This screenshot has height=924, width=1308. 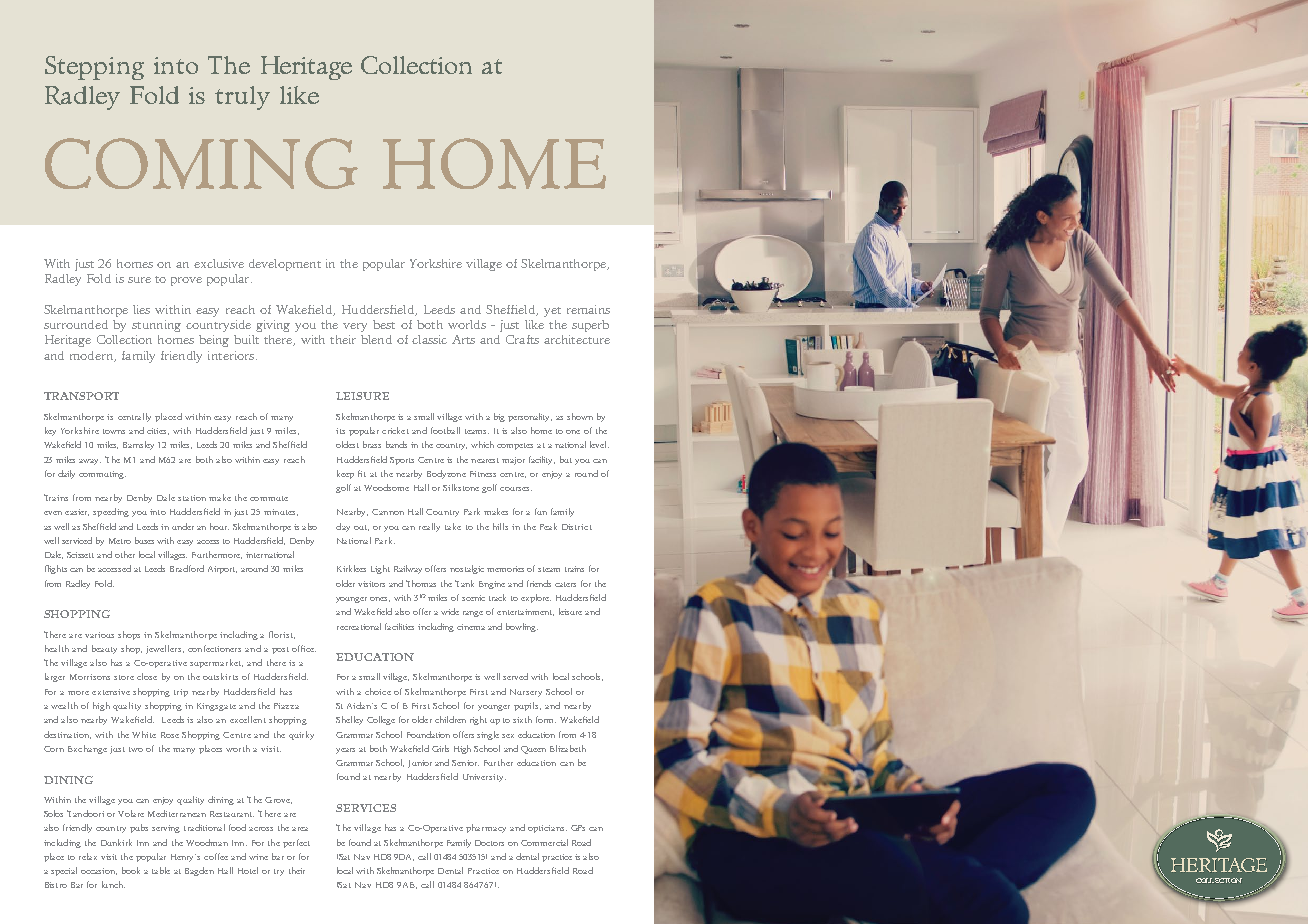 What do you see at coordinates (285, 265) in the screenshot?
I see `development` at bounding box center [285, 265].
